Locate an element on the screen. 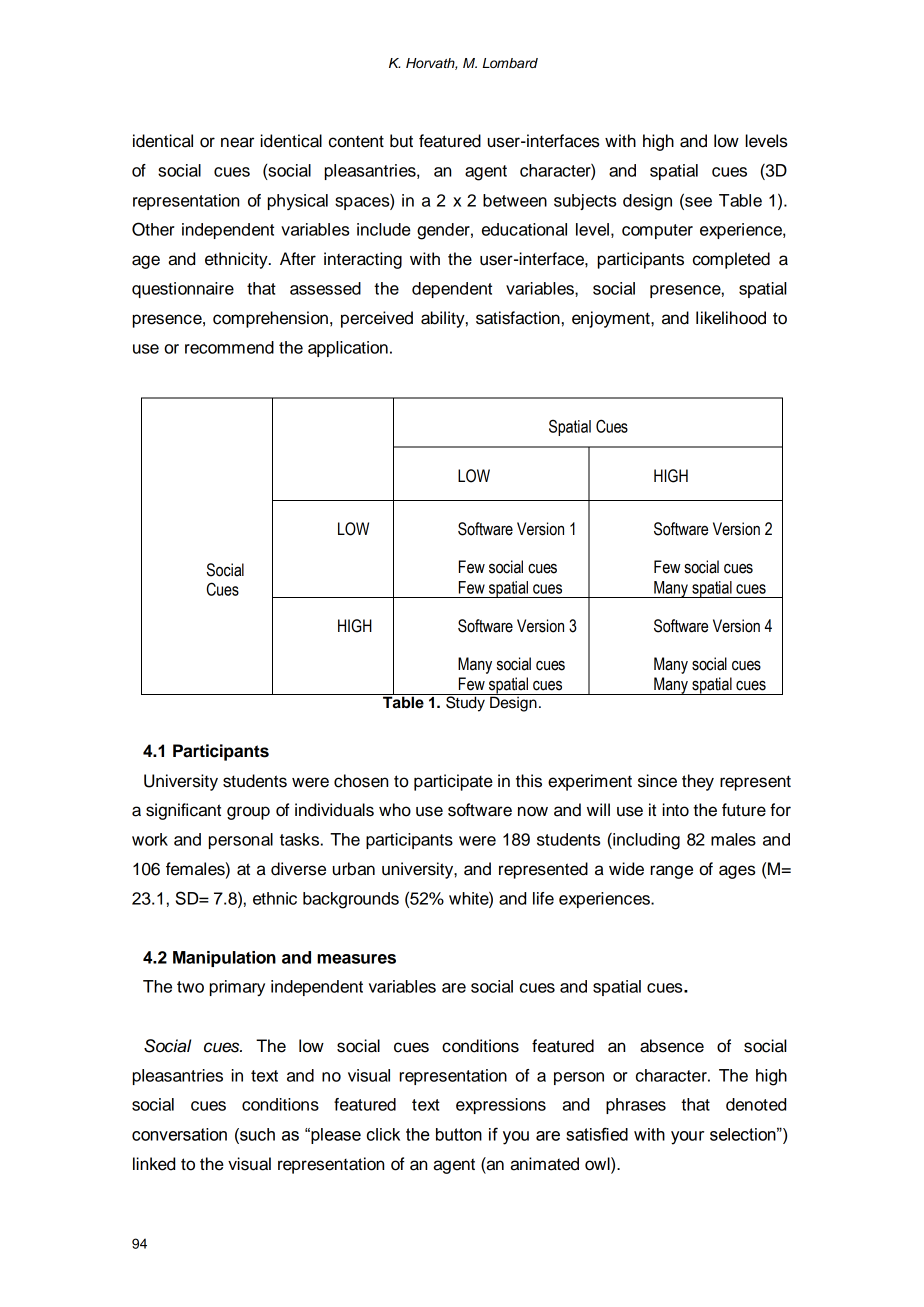  participate is located at coordinates (453, 782).
